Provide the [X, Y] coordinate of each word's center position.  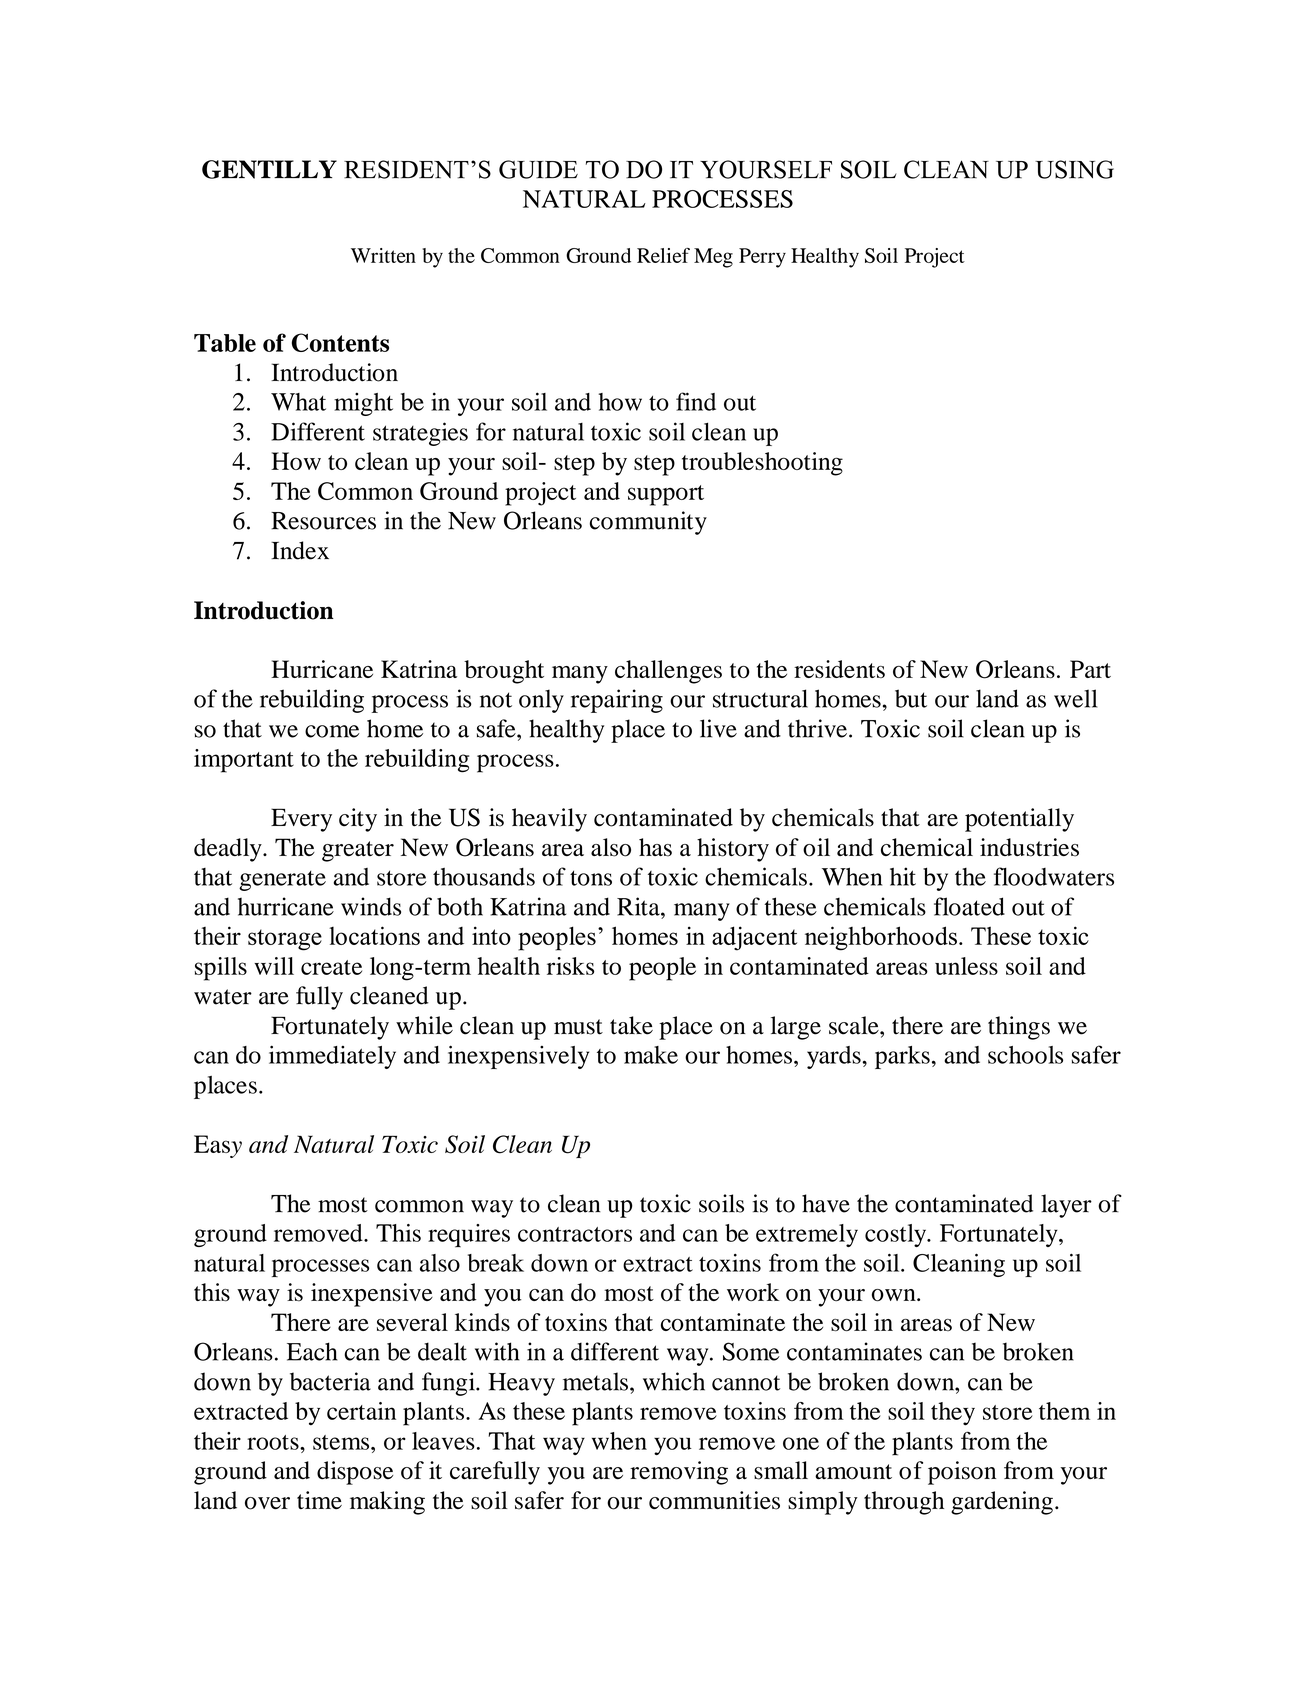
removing [679, 1473]
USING [1074, 169]
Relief [663, 255]
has [655, 847]
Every [301, 820]
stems [342, 1442]
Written [383, 255]
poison [962, 1473]
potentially [1019, 820]
